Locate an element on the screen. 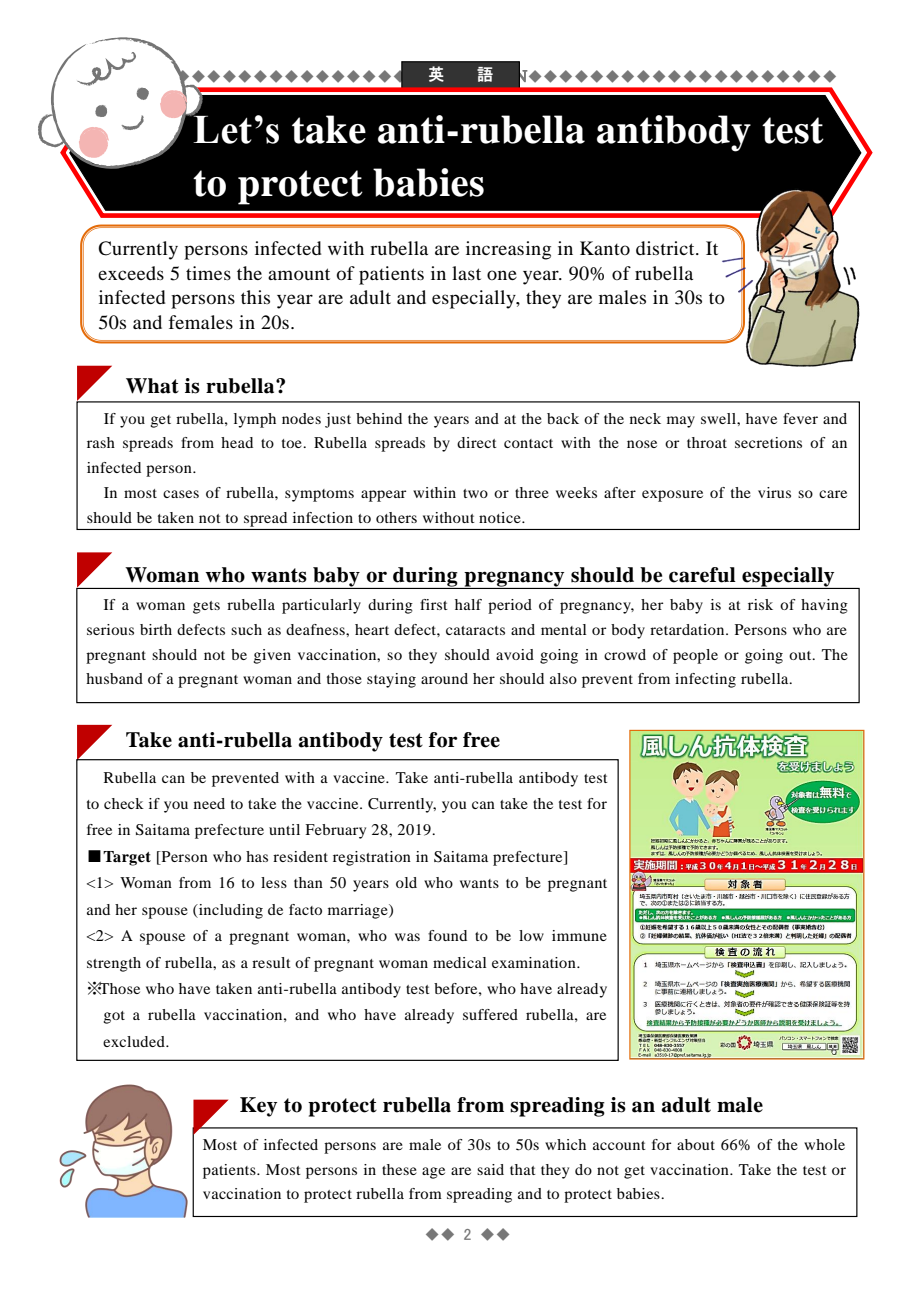  gets is located at coordinates (206, 607).
